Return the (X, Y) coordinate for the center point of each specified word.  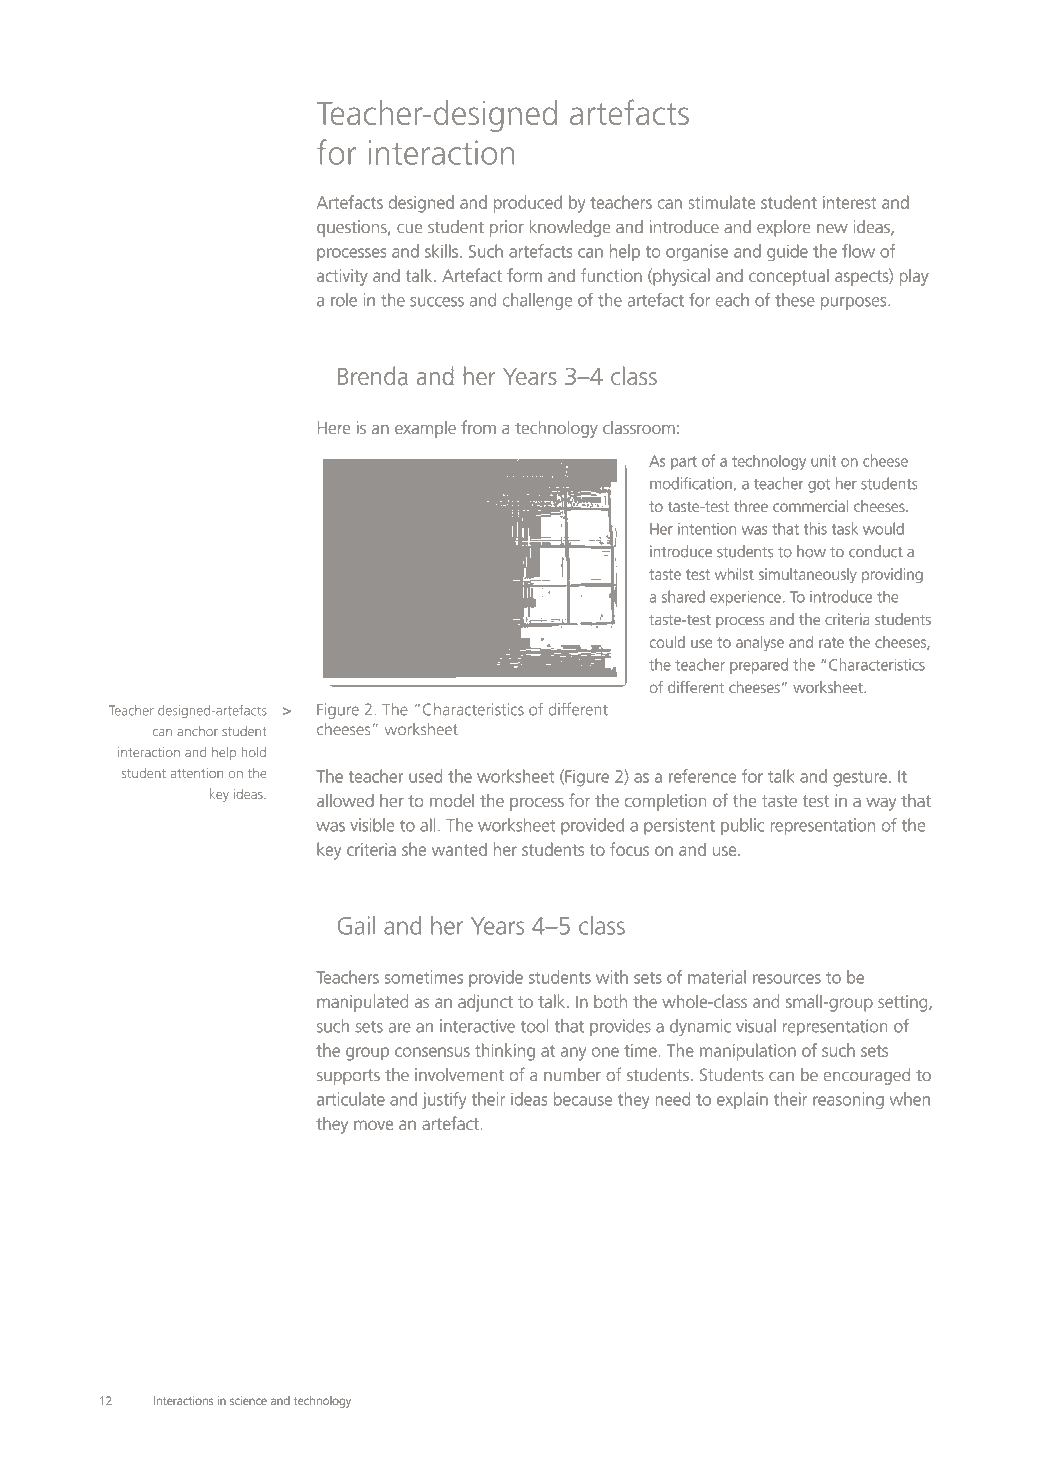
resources (787, 979)
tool (534, 1026)
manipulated (362, 1003)
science (248, 1400)
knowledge (570, 228)
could (667, 642)
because (583, 1099)
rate (831, 642)
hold (254, 752)
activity (342, 277)
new (832, 229)
